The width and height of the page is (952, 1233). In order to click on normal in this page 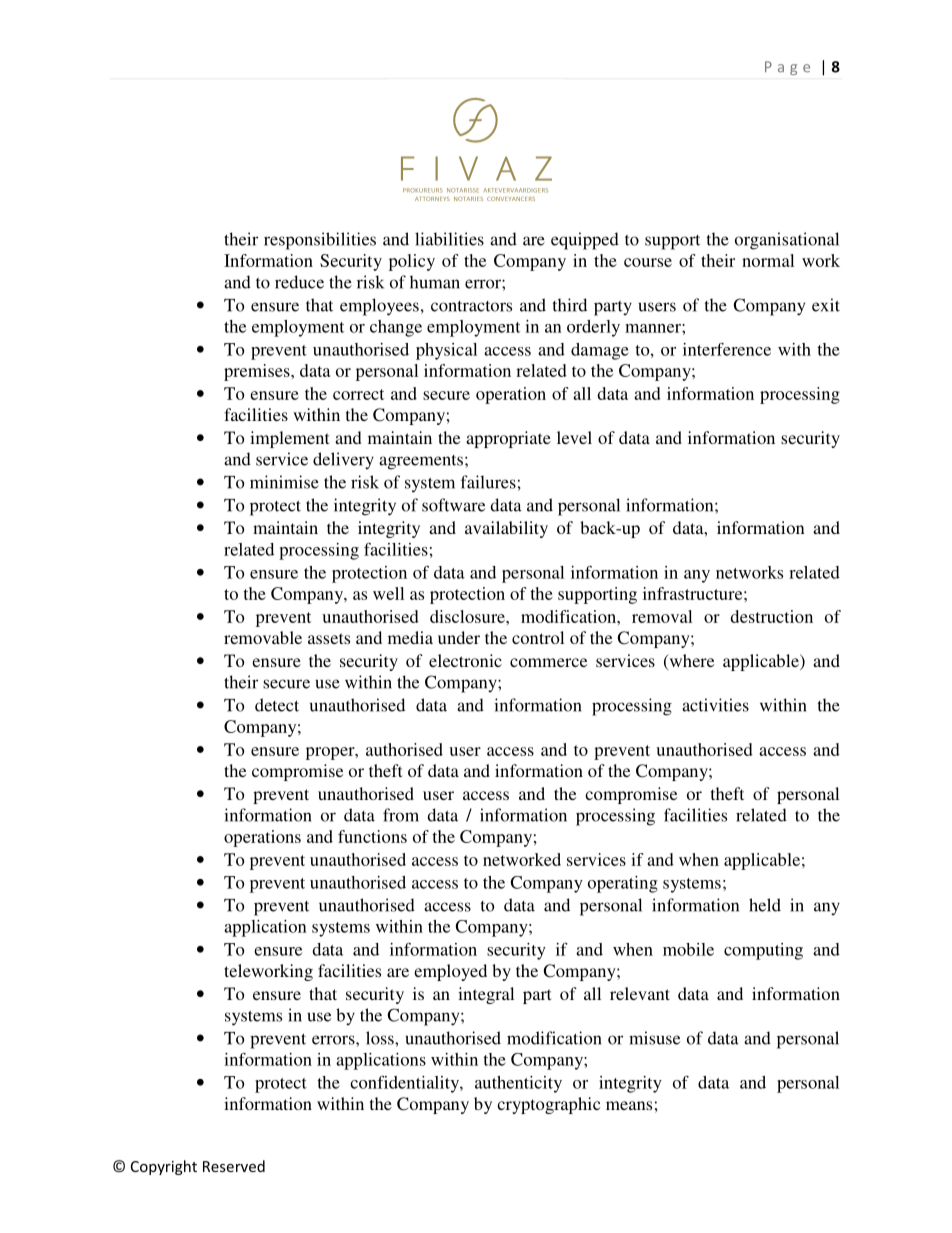, I will do `click(768, 260)`.
